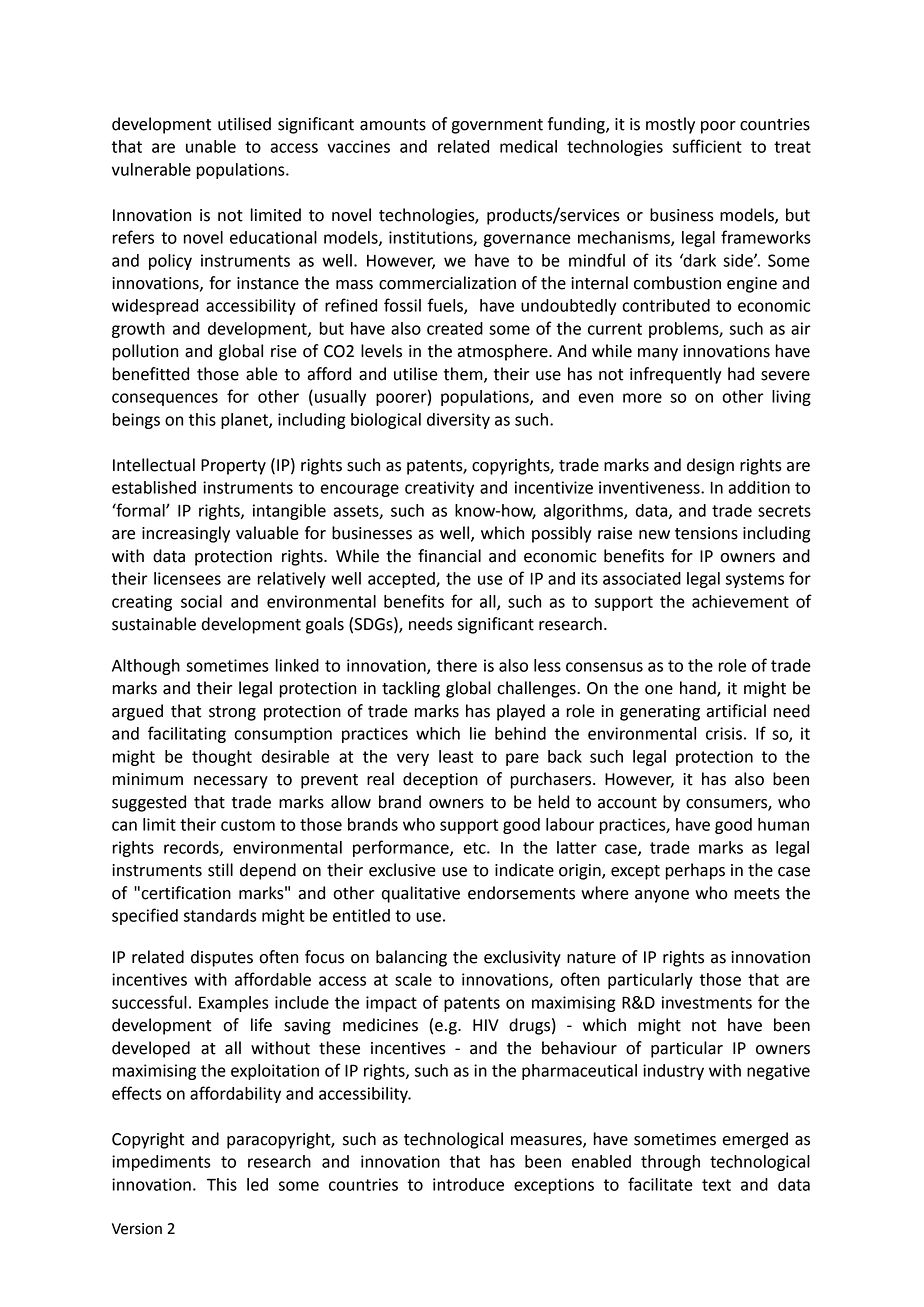  I want to click on indicate, so click(524, 870).
